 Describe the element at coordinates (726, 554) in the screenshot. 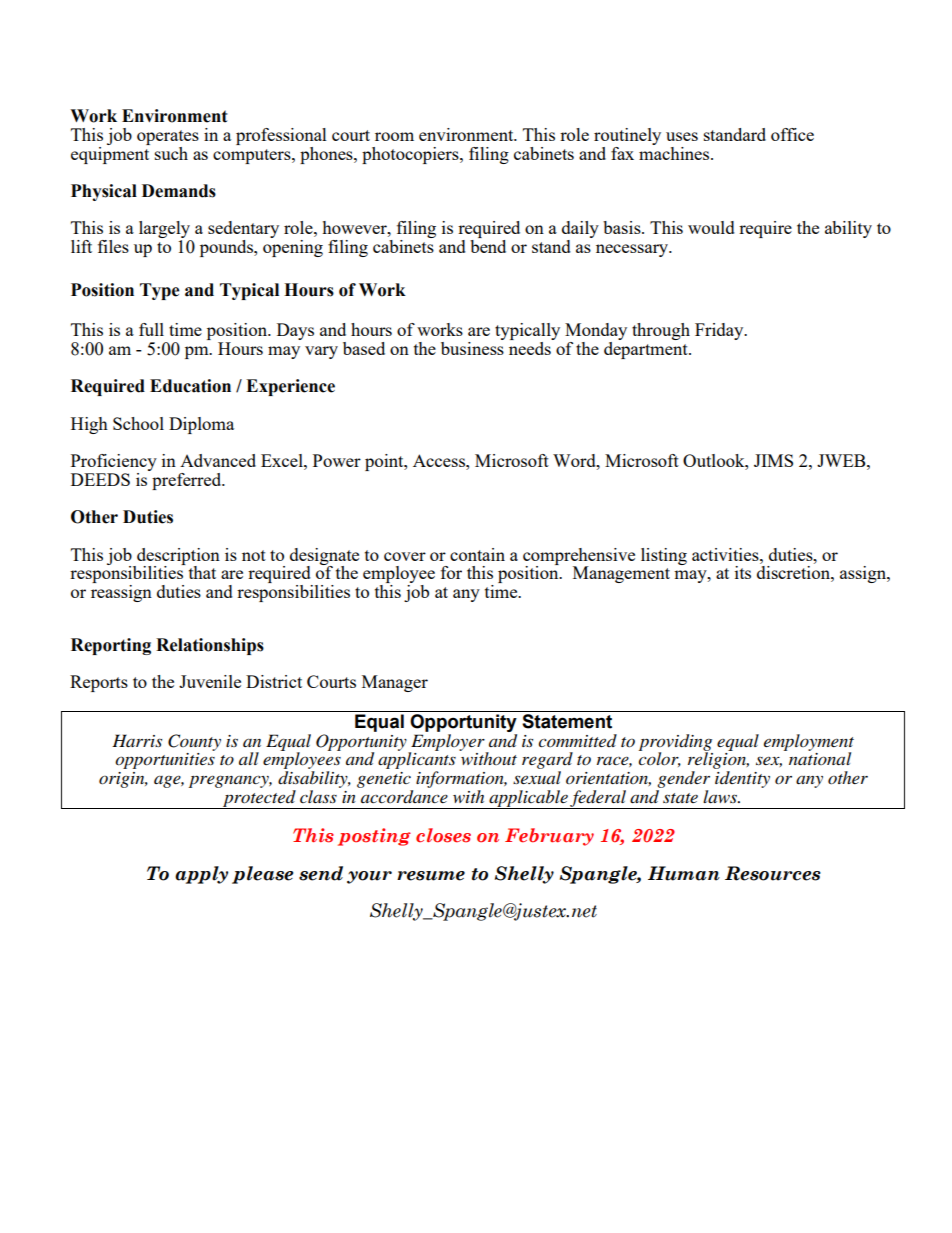

I see `activities` at that location.
